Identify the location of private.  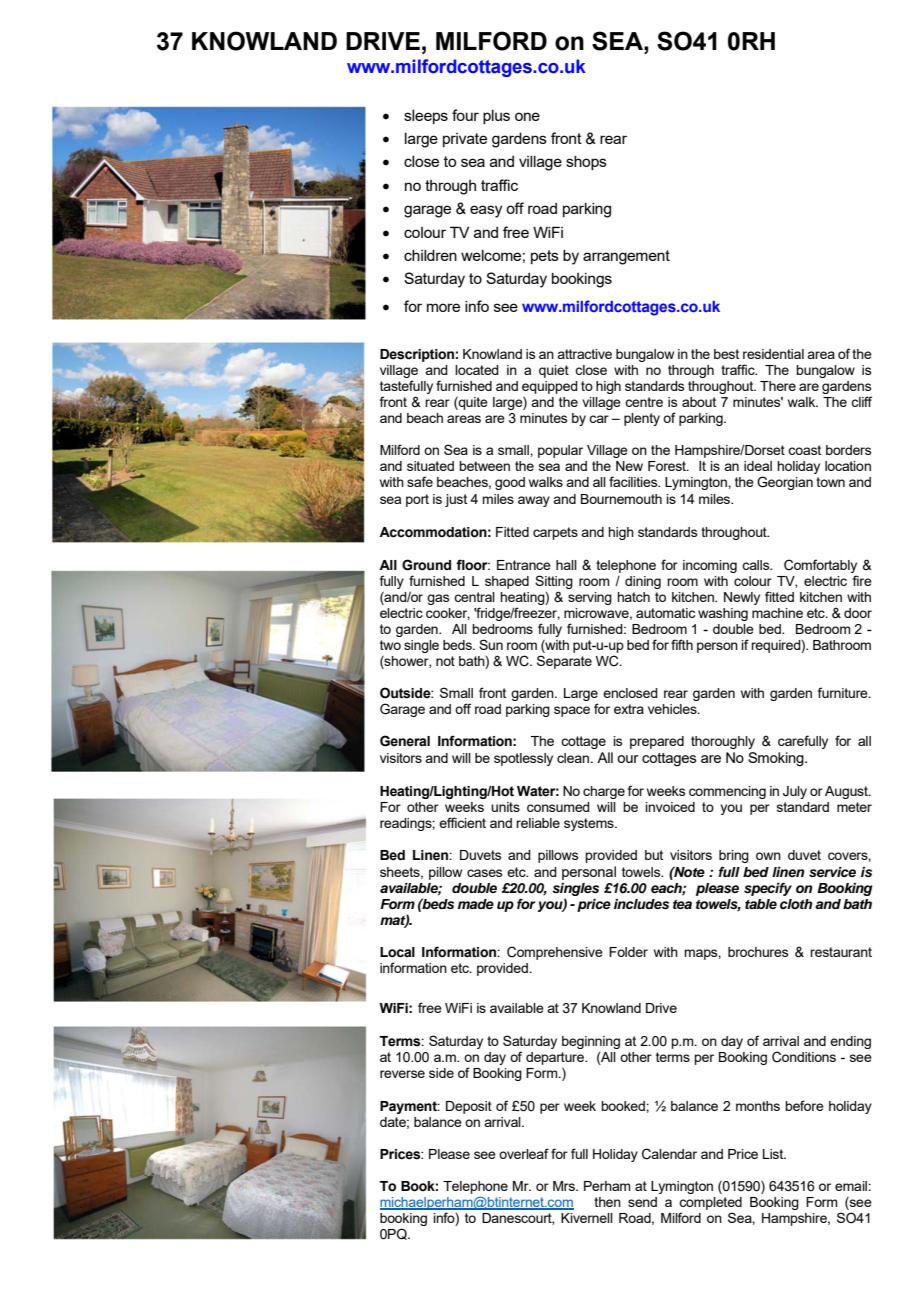
(465, 140).
